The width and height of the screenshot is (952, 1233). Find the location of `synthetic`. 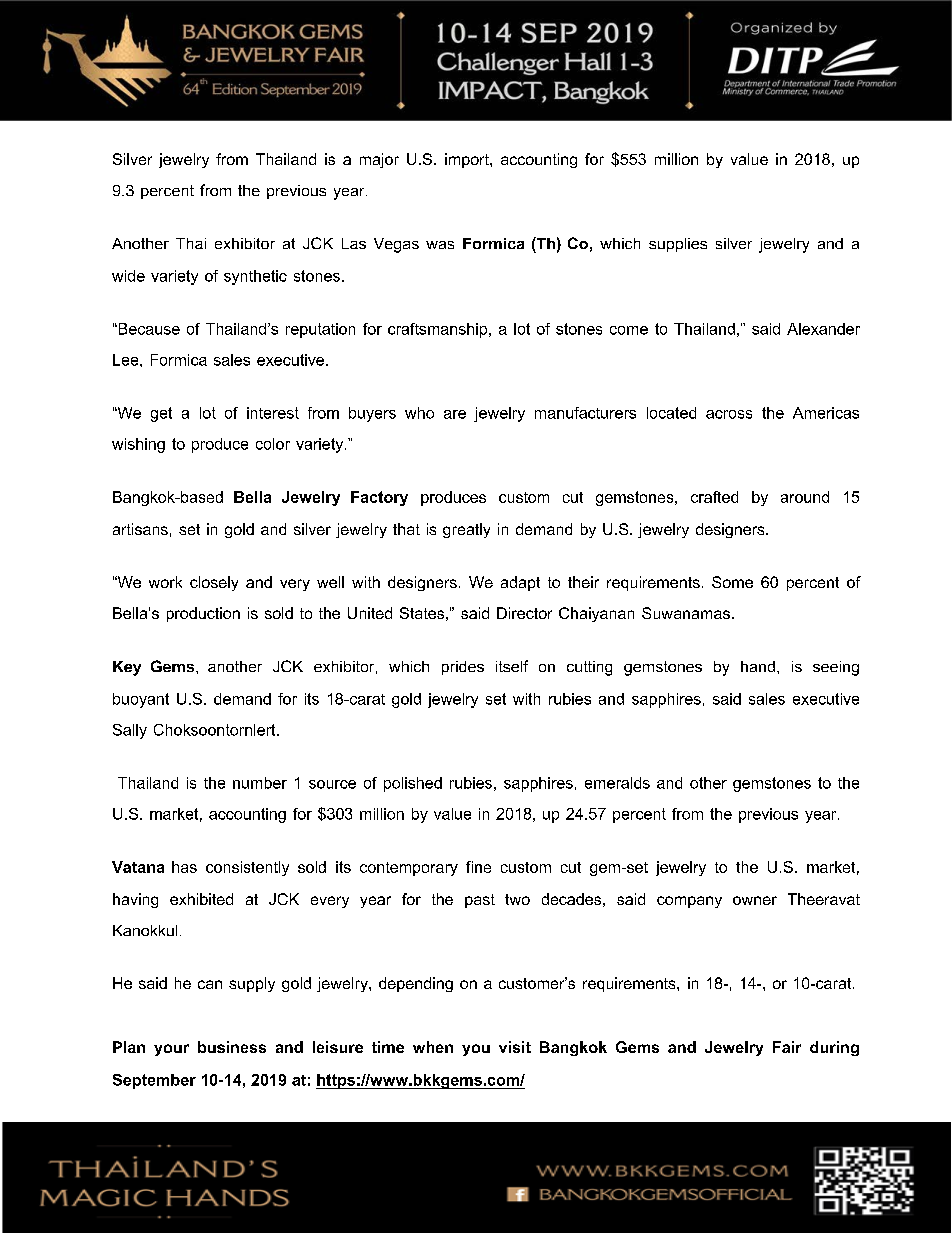

synthetic is located at coordinates (255, 277).
